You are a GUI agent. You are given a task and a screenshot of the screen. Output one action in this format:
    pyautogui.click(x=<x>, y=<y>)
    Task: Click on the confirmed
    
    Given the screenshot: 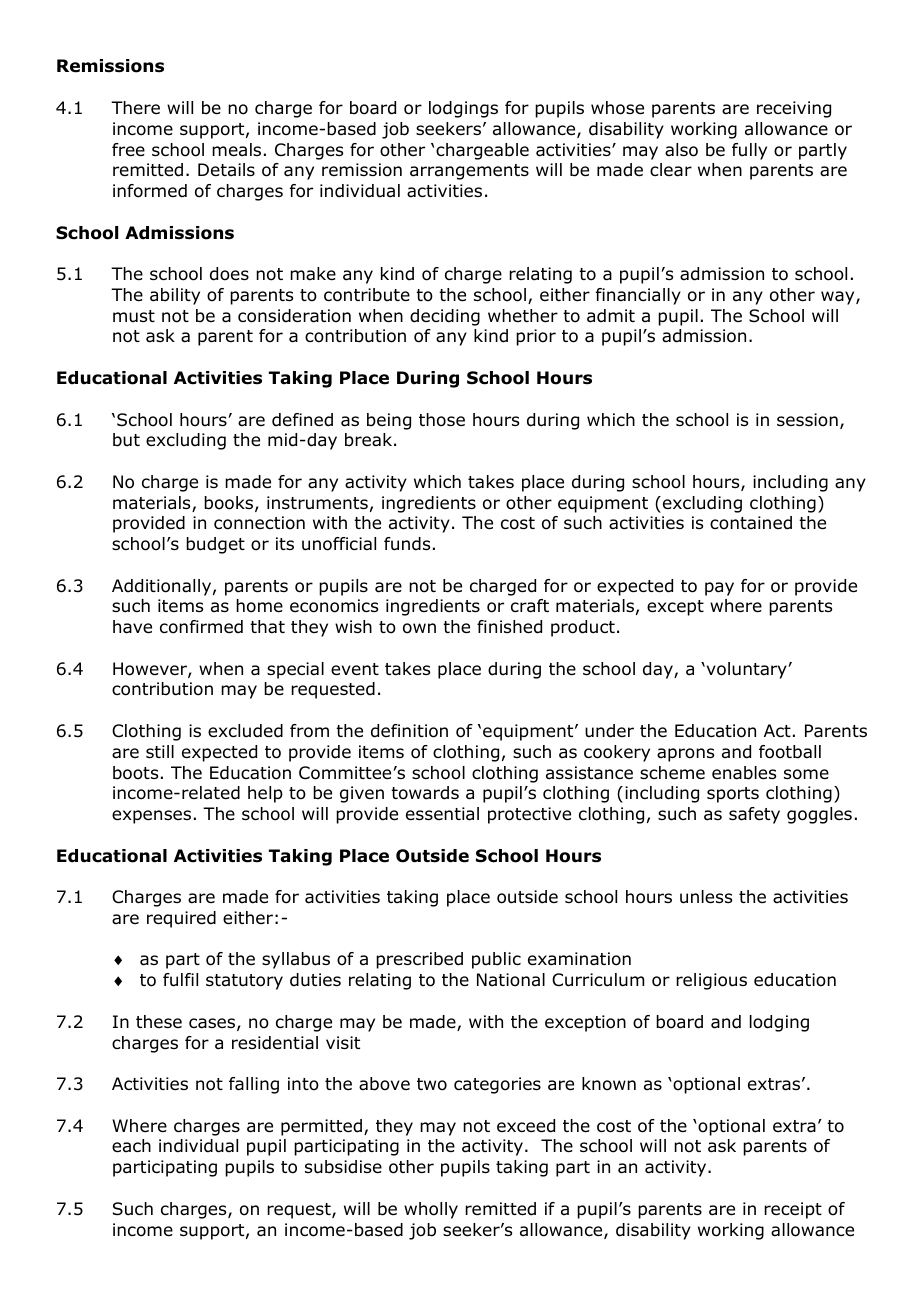 What is the action you would take?
    pyautogui.click(x=201, y=627)
